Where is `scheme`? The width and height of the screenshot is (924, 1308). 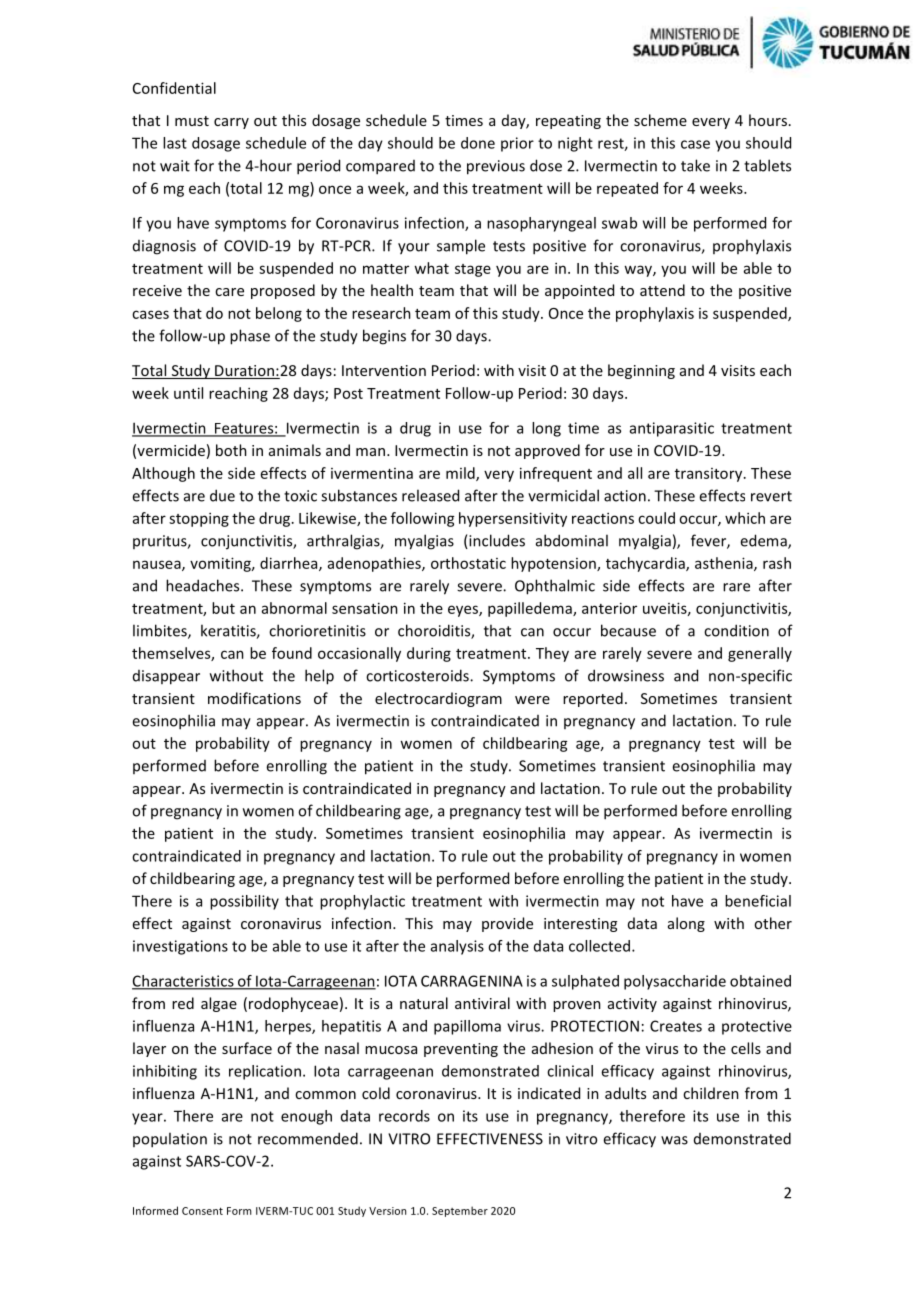
scheme is located at coordinates (660, 120).
